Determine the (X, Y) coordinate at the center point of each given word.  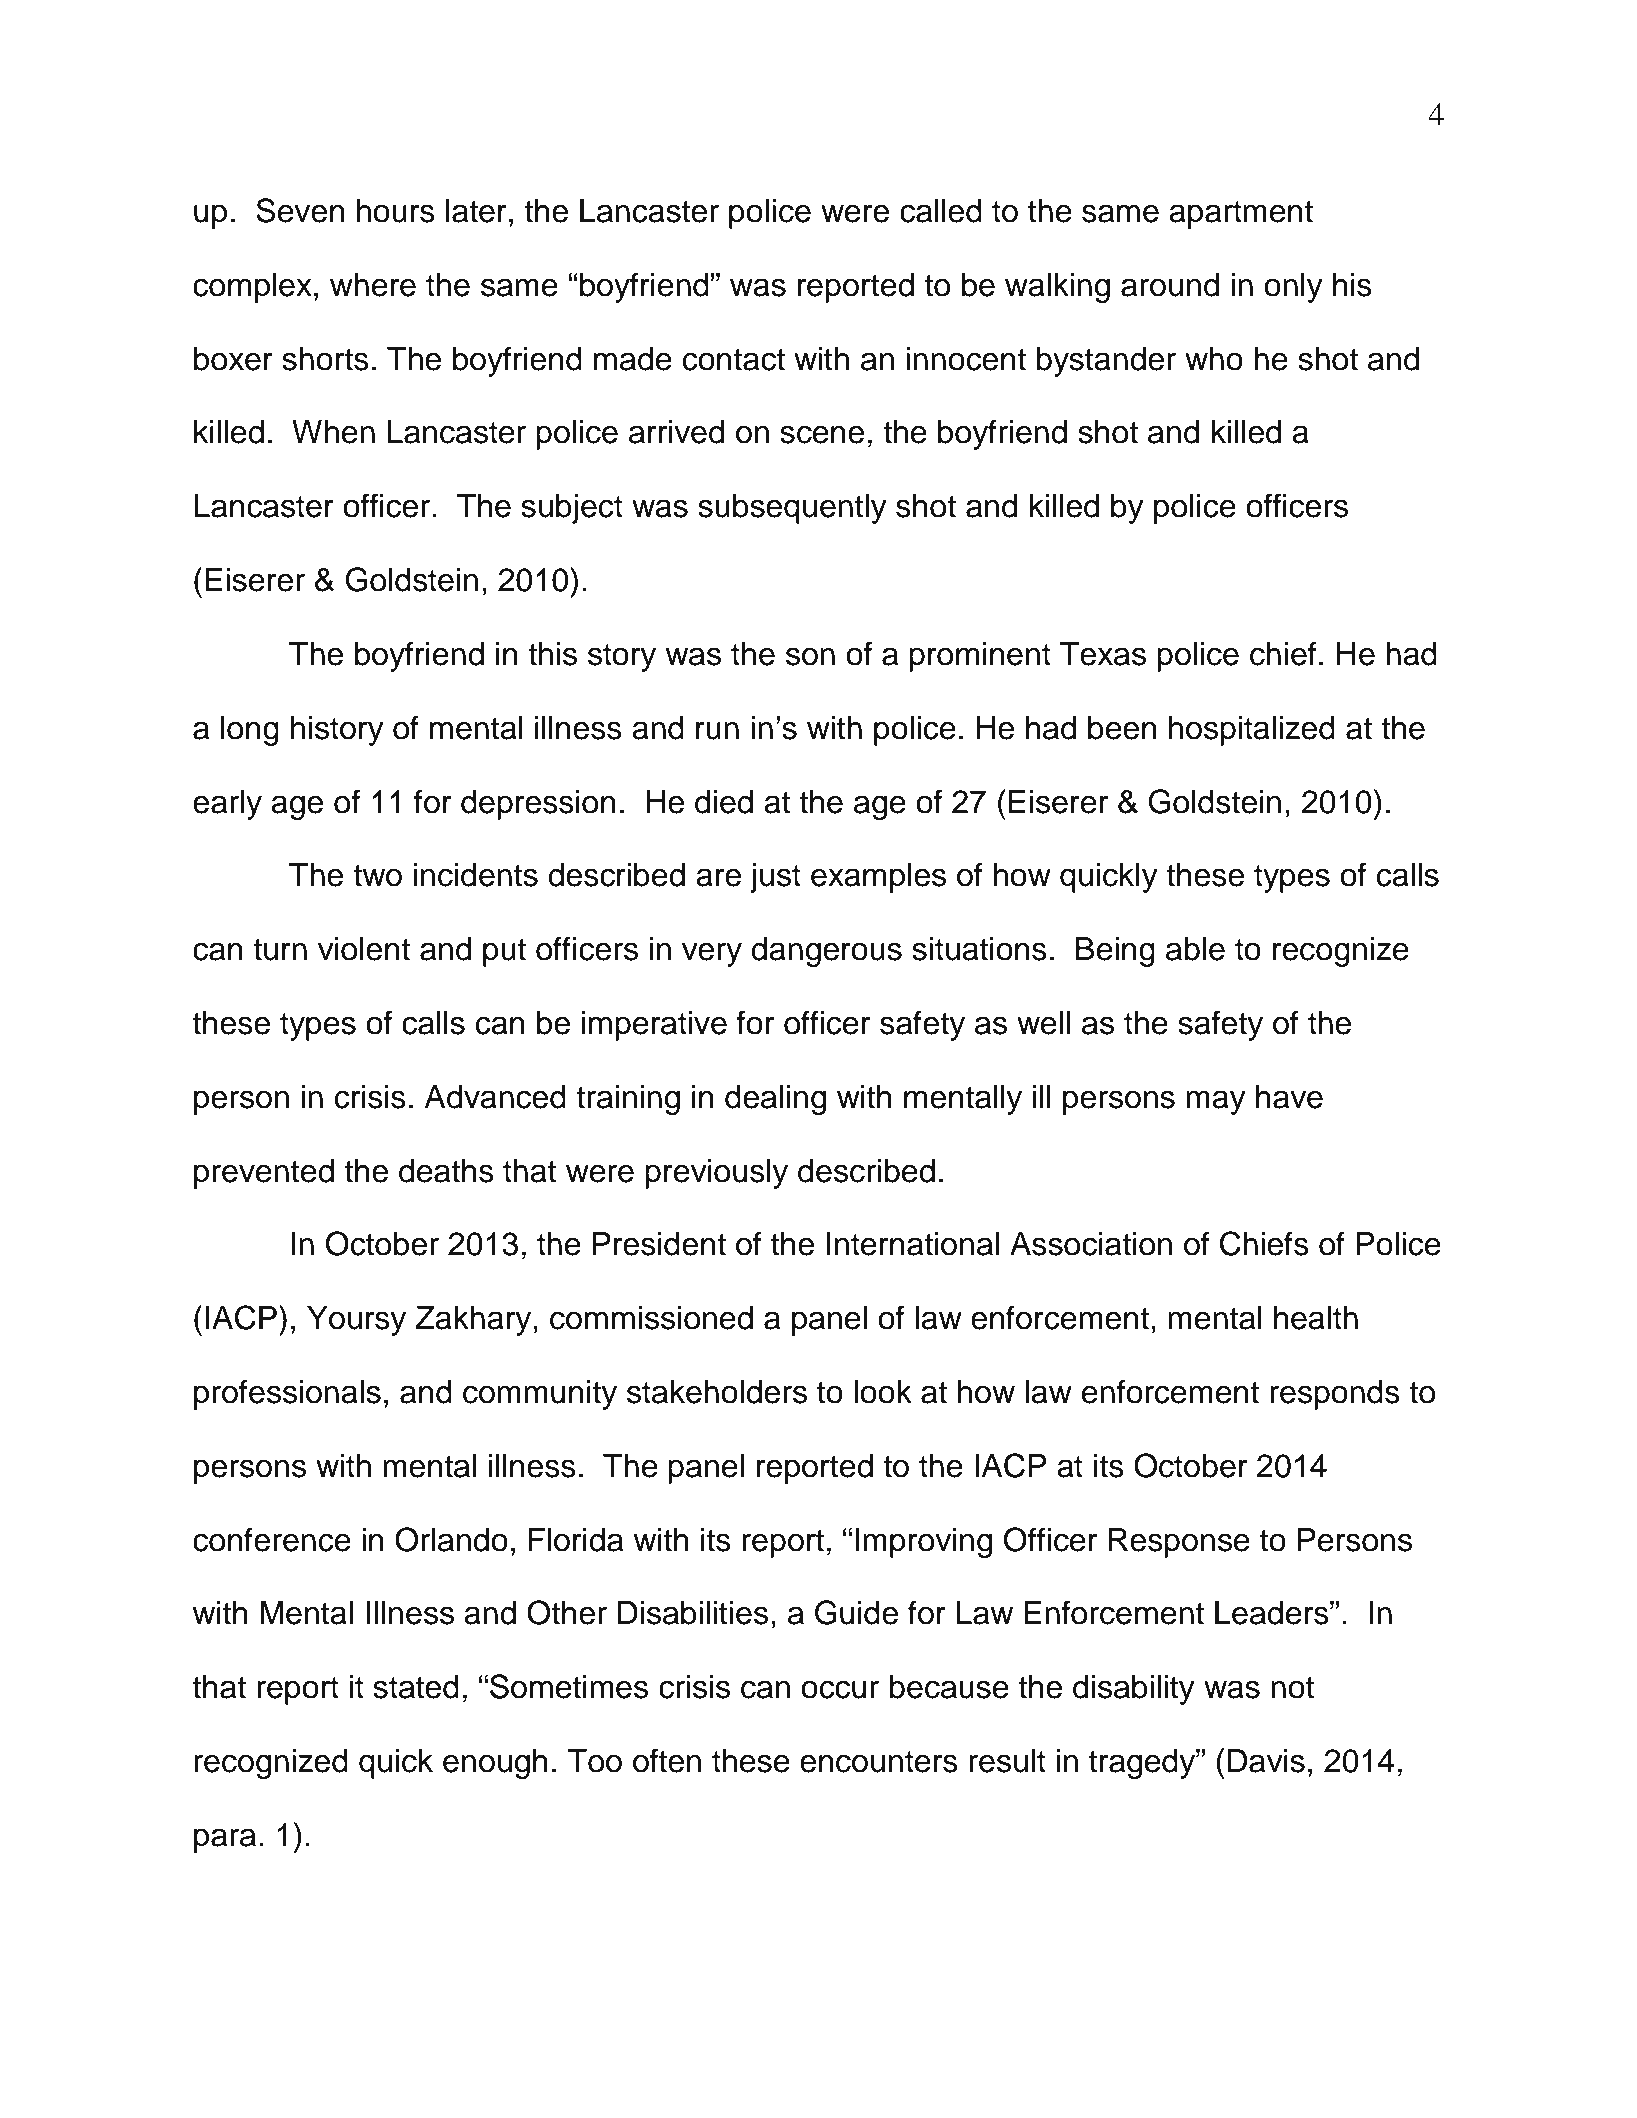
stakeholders (717, 1392)
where (373, 285)
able (1195, 949)
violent (364, 949)
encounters (879, 1762)
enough (495, 1764)
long (250, 731)
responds (1335, 1395)
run (717, 730)
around (1170, 285)
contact (734, 360)
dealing (775, 1100)
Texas (1103, 654)
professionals (287, 1394)
